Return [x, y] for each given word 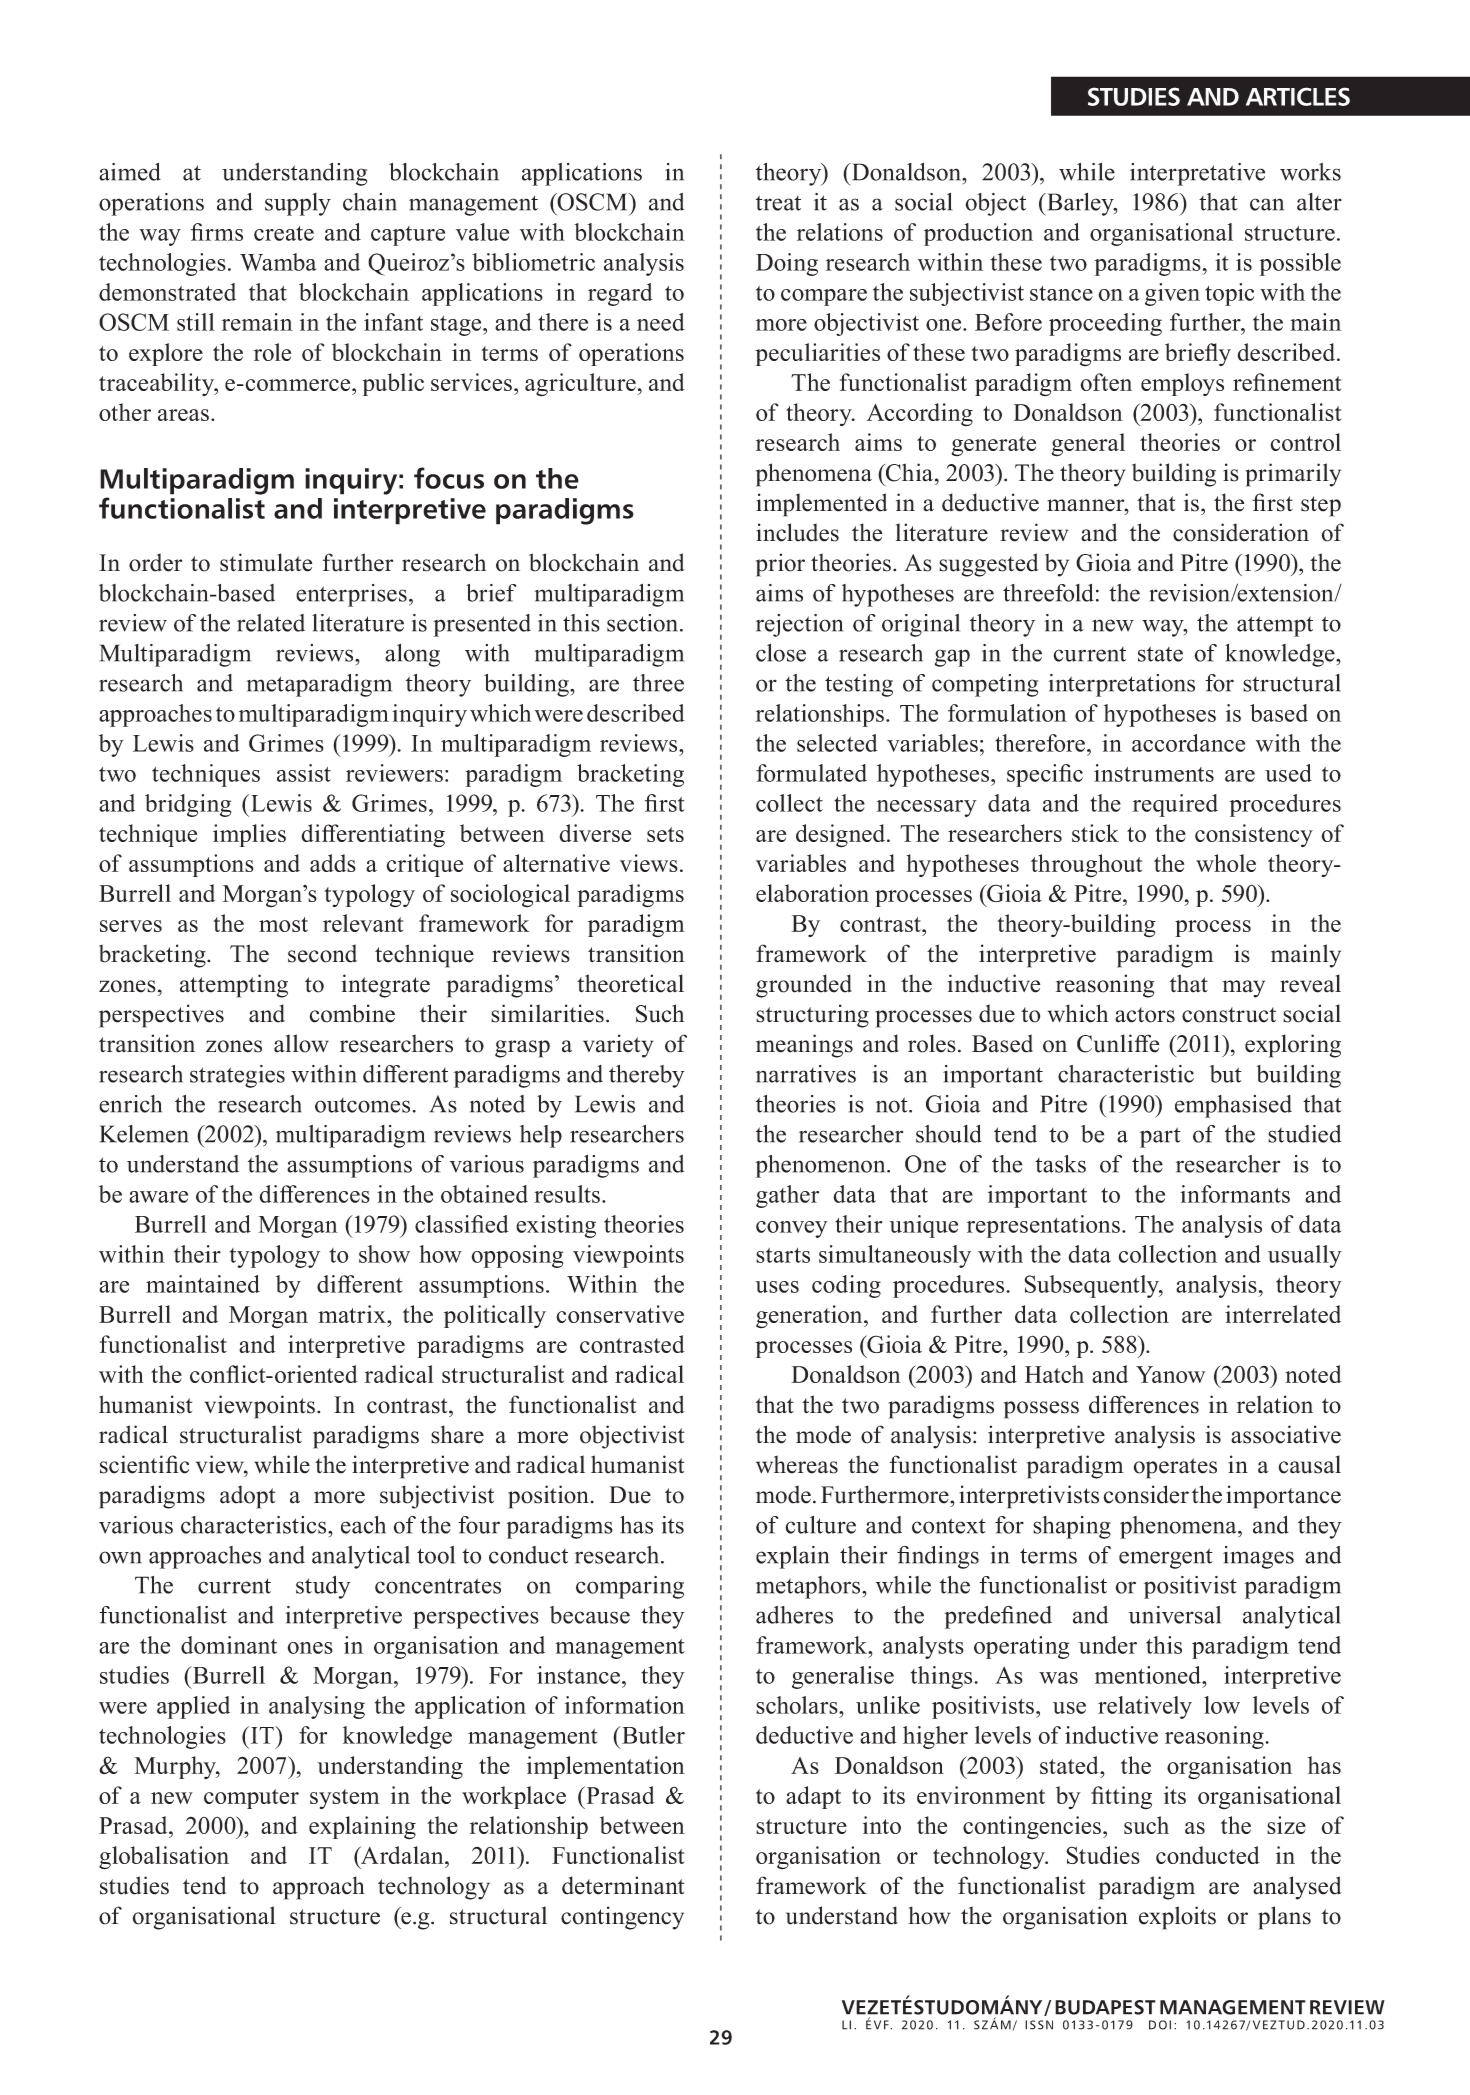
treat [778, 203]
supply [298, 204]
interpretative [1197, 174]
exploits [1177, 1918]
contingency [622, 1918]
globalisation [164, 1858]
